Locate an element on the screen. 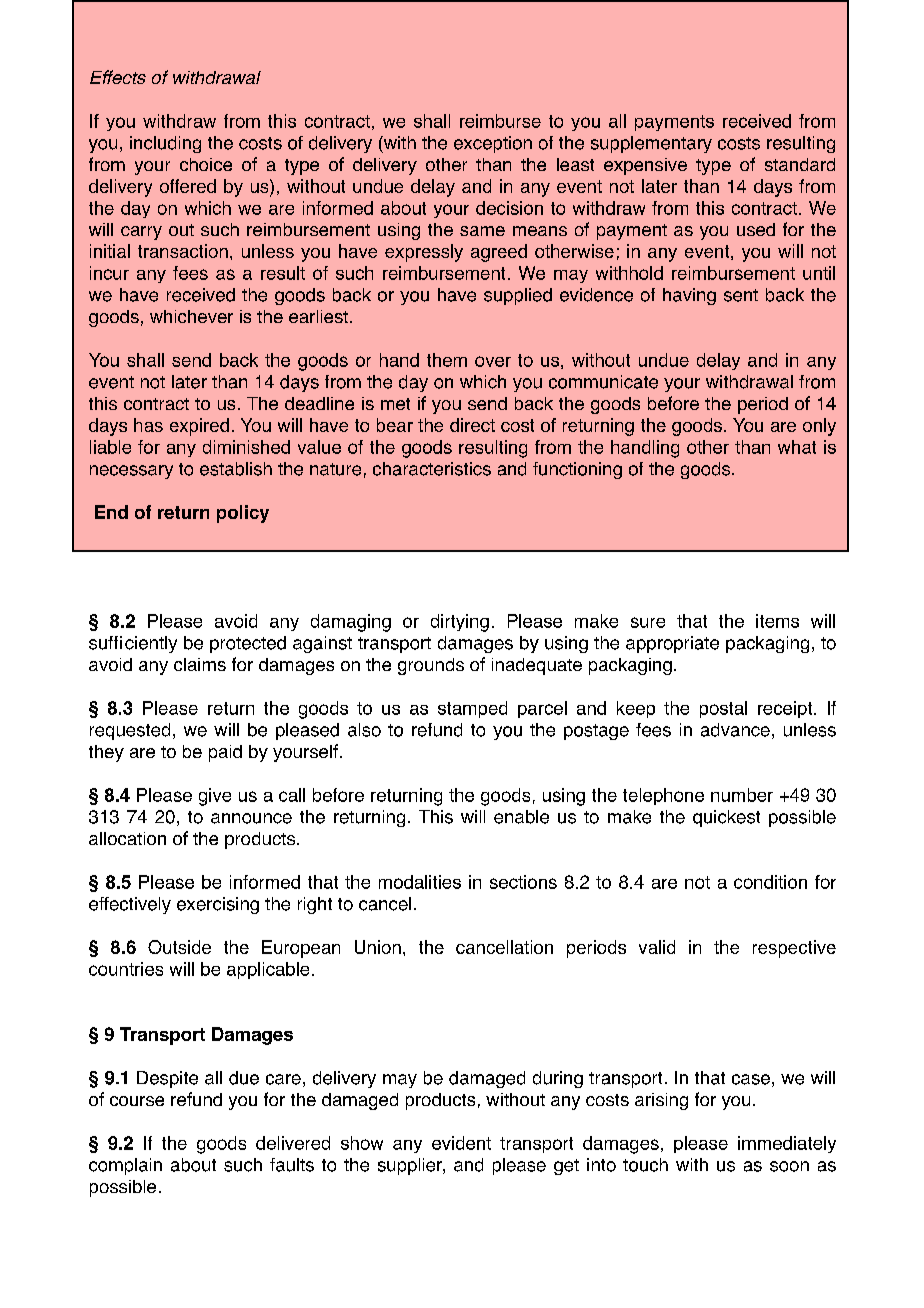  dirtying is located at coordinates (460, 623).
